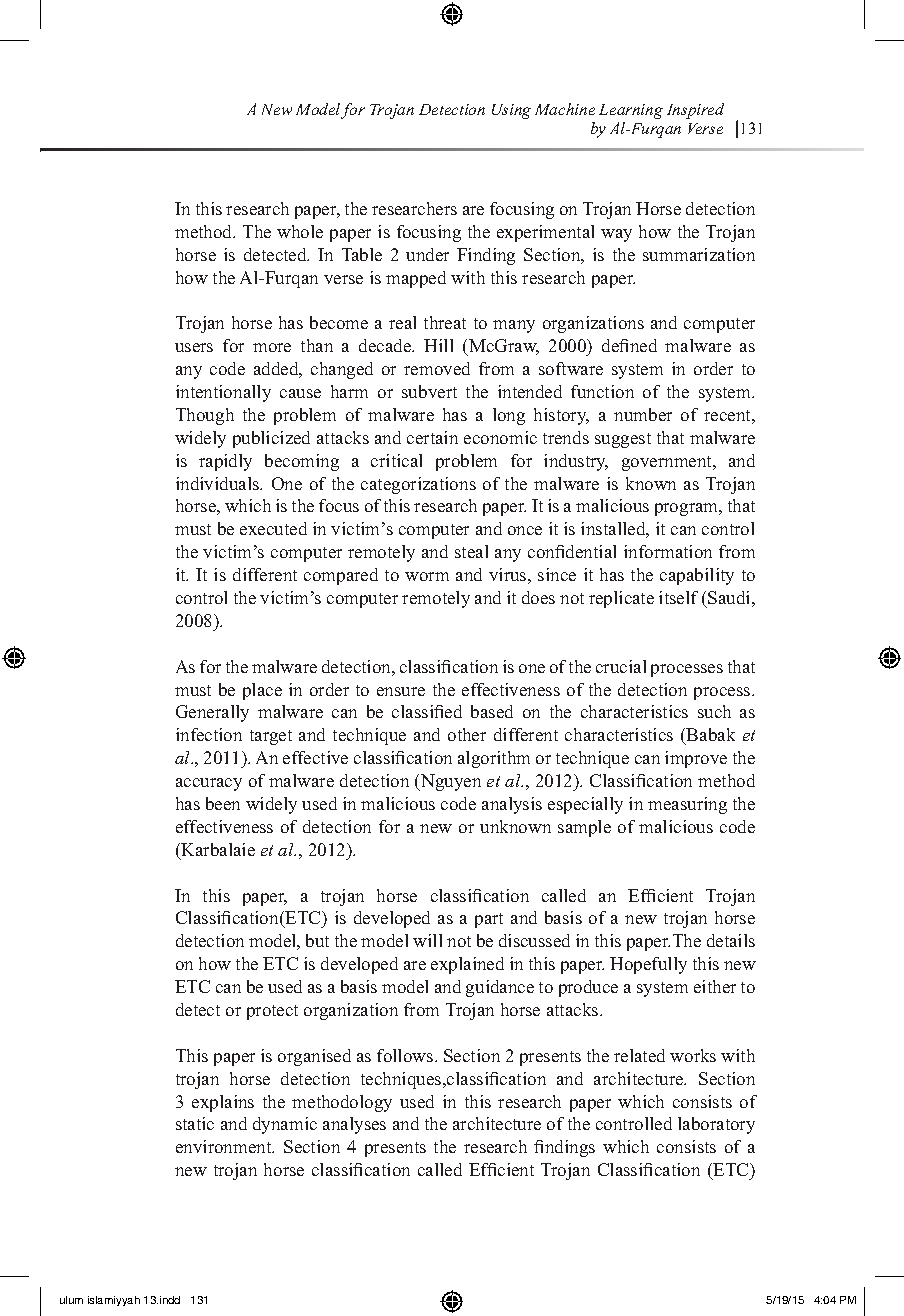 The height and width of the screenshot is (1316, 904). I want to click on intentionally, so click(223, 393).
